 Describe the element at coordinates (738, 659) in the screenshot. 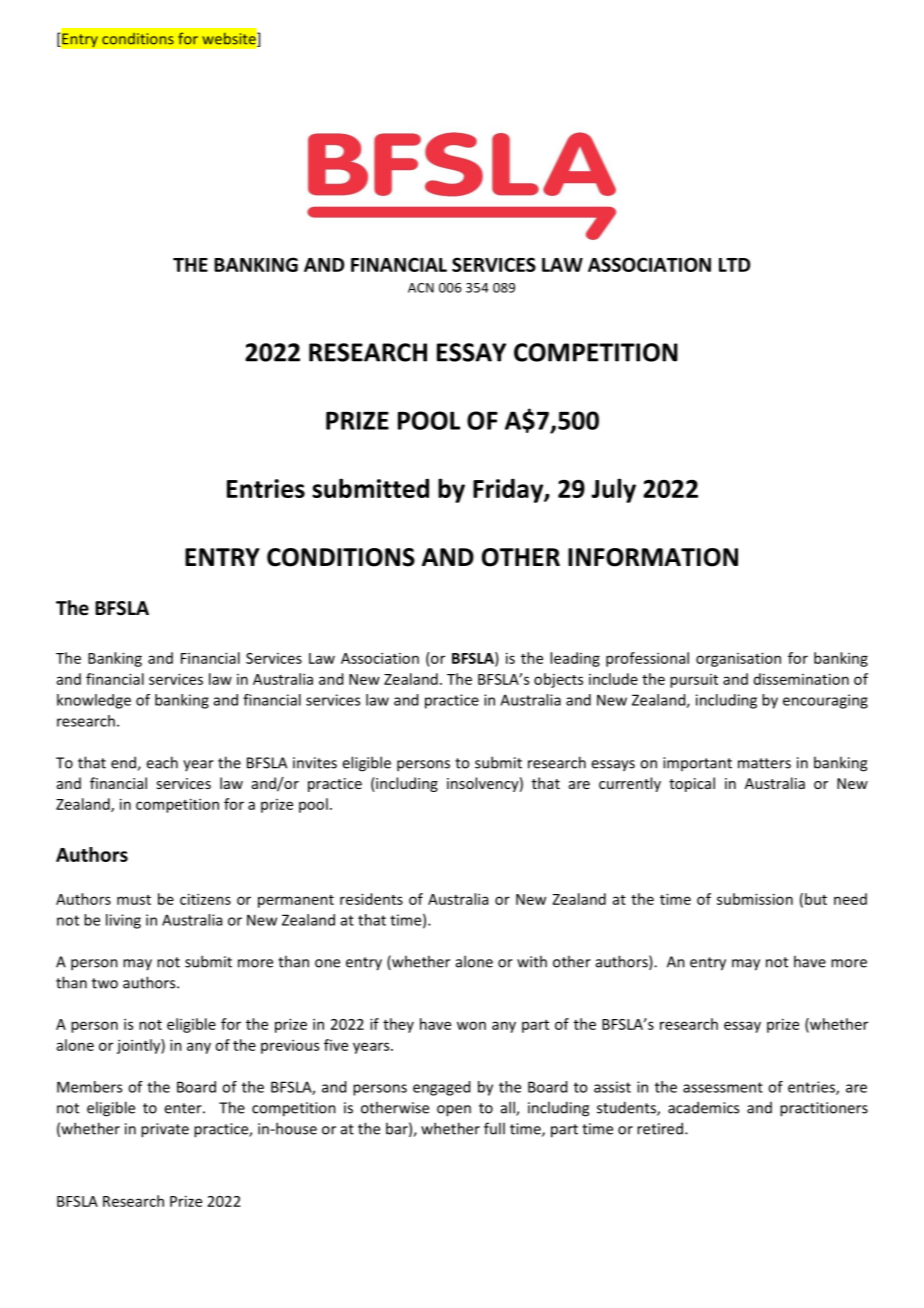

I see `organisation` at that location.
